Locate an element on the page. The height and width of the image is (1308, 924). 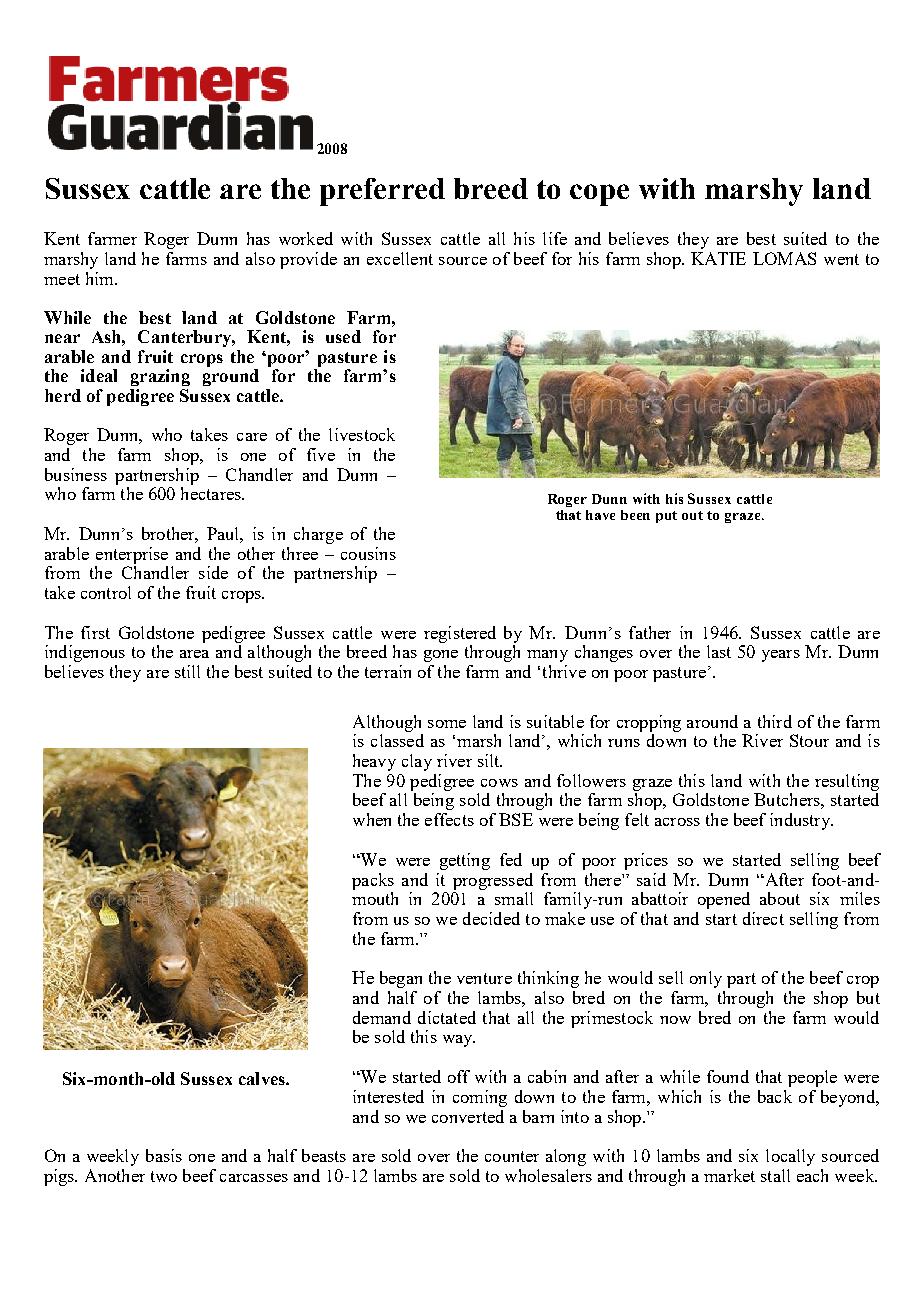
locally is located at coordinates (790, 1157).
